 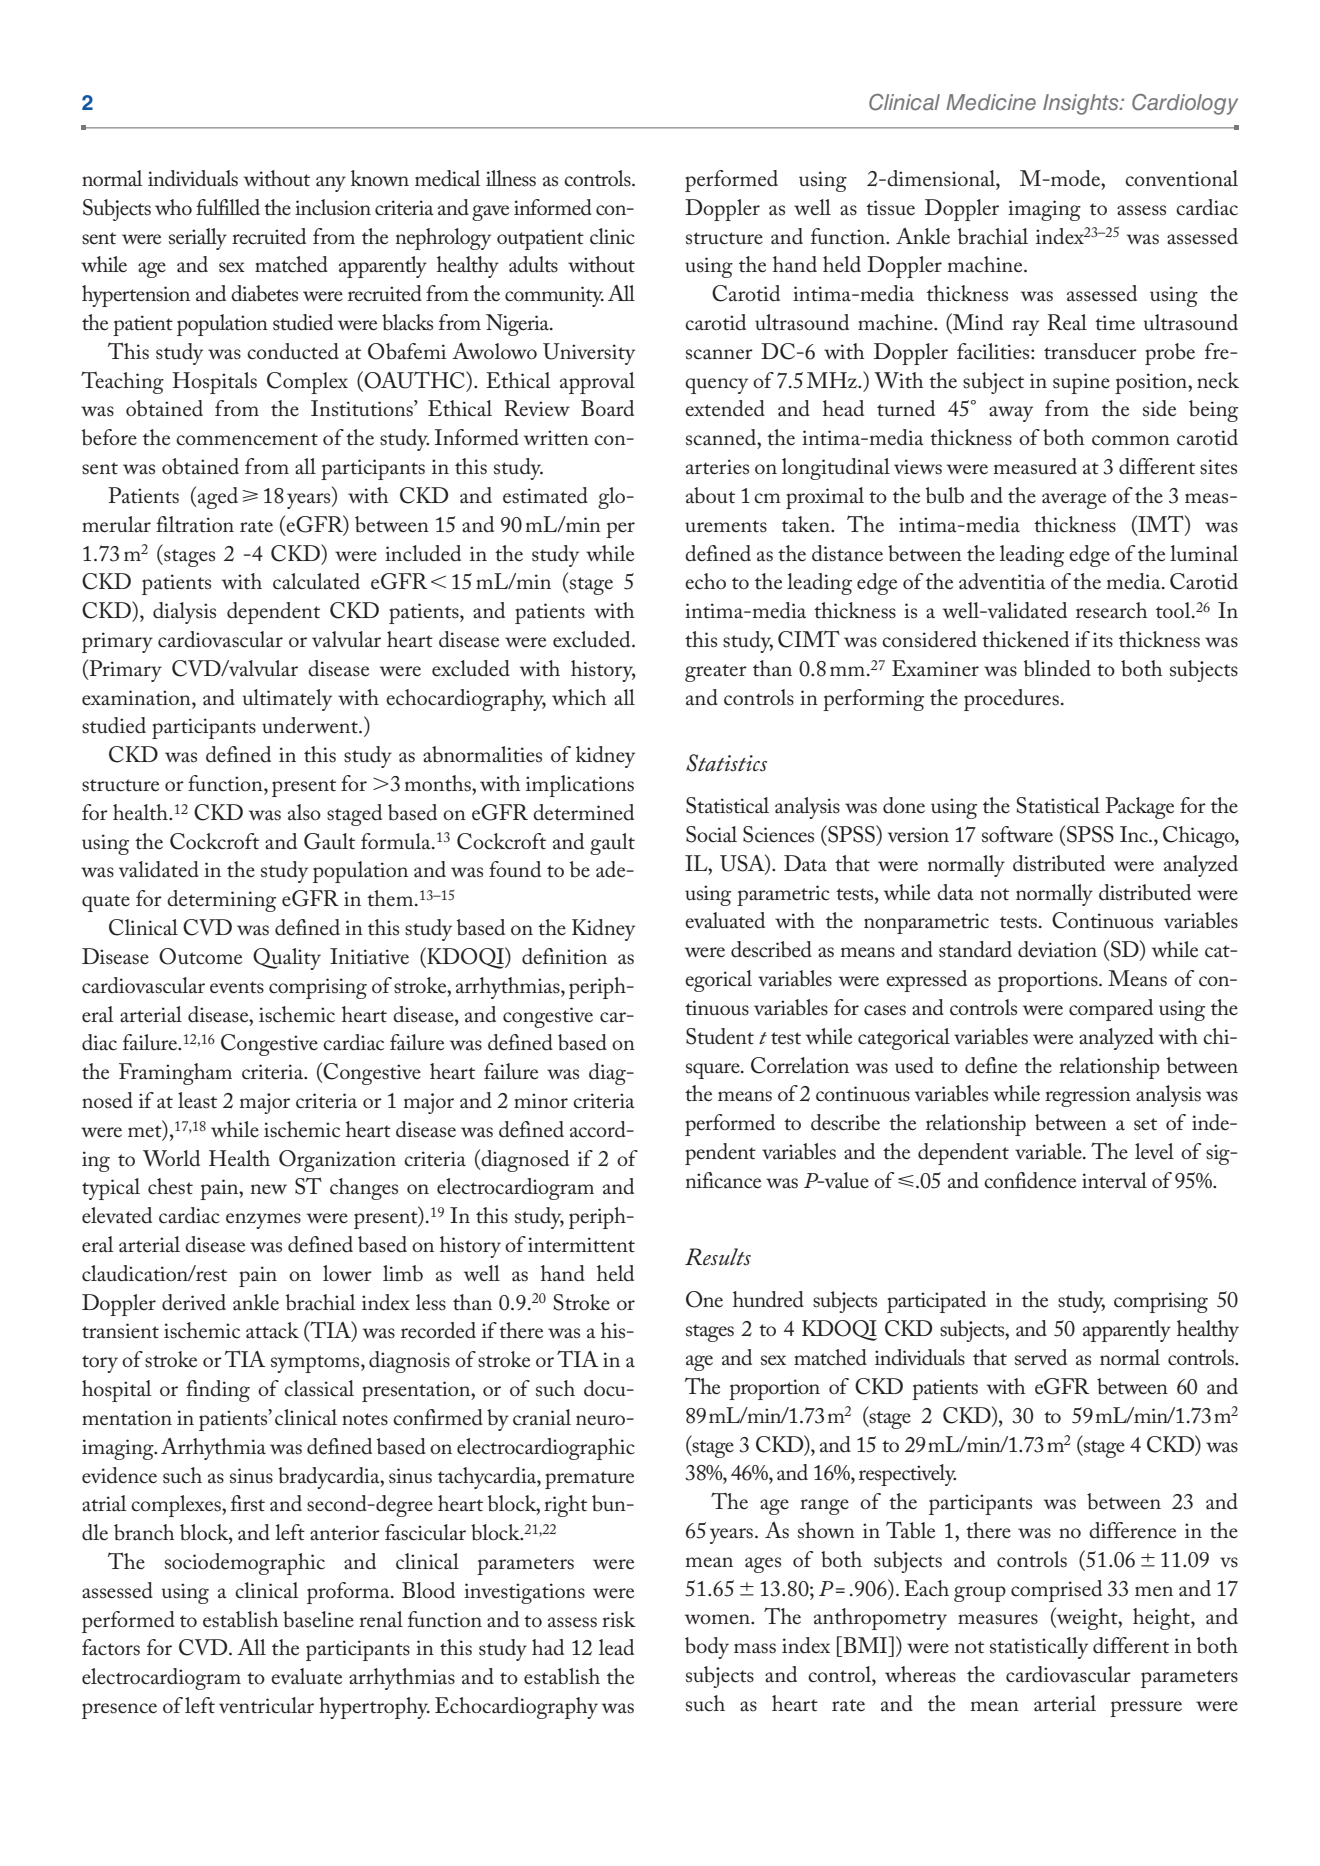 What do you see at coordinates (710, 495) in the image?
I see `about` at bounding box center [710, 495].
